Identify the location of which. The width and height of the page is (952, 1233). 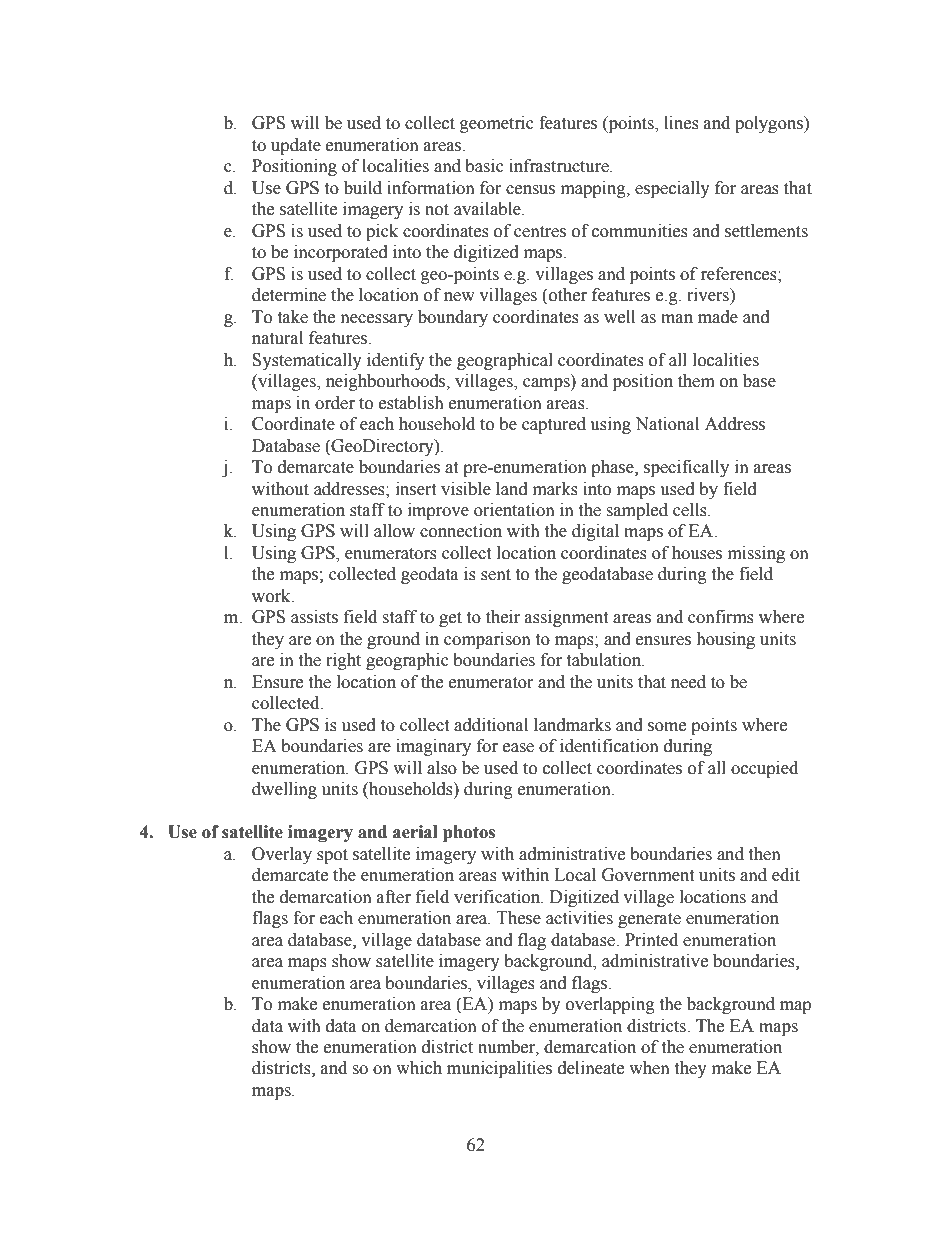
(419, 1068).
